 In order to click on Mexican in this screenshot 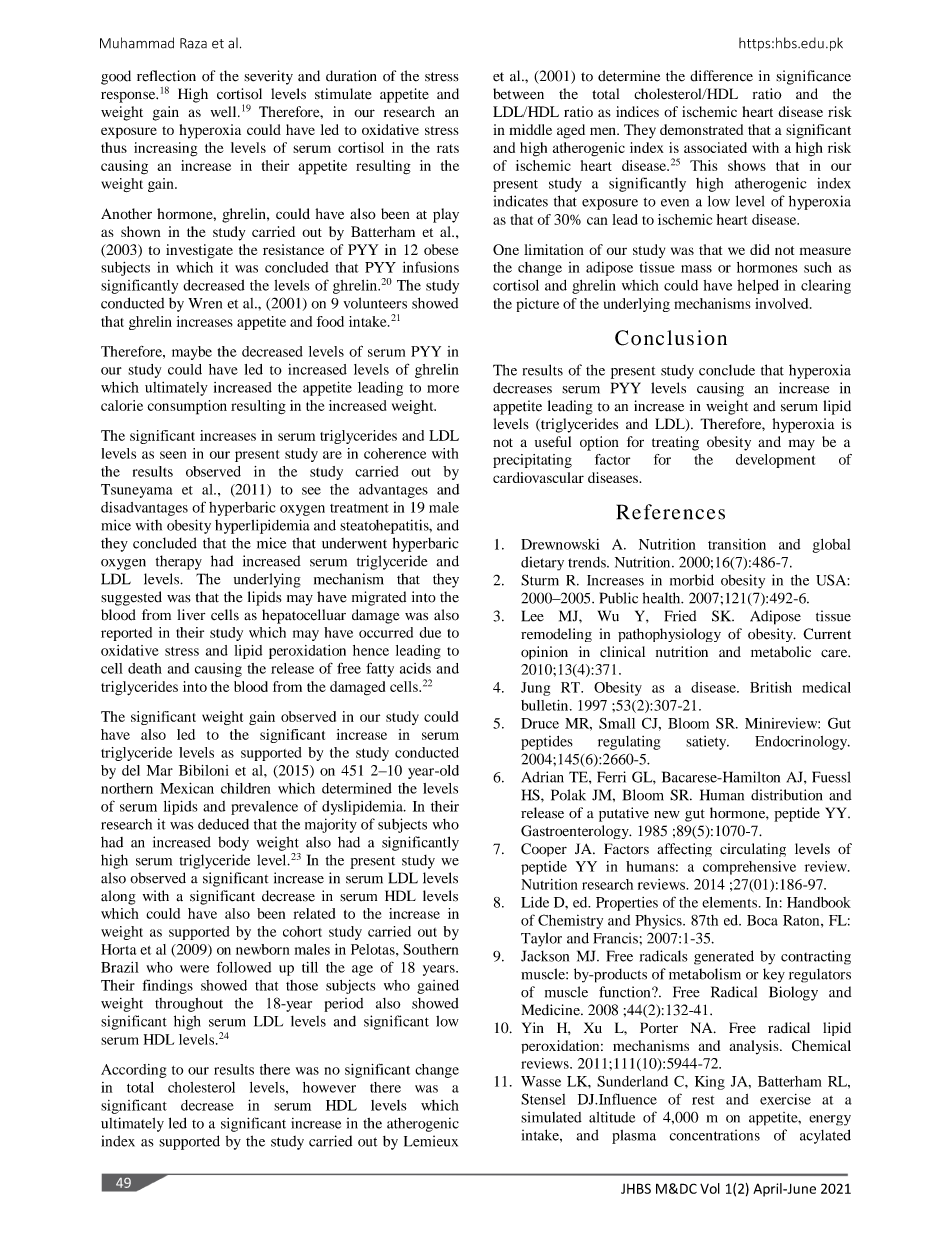, I will do `click(187, 788)`.
